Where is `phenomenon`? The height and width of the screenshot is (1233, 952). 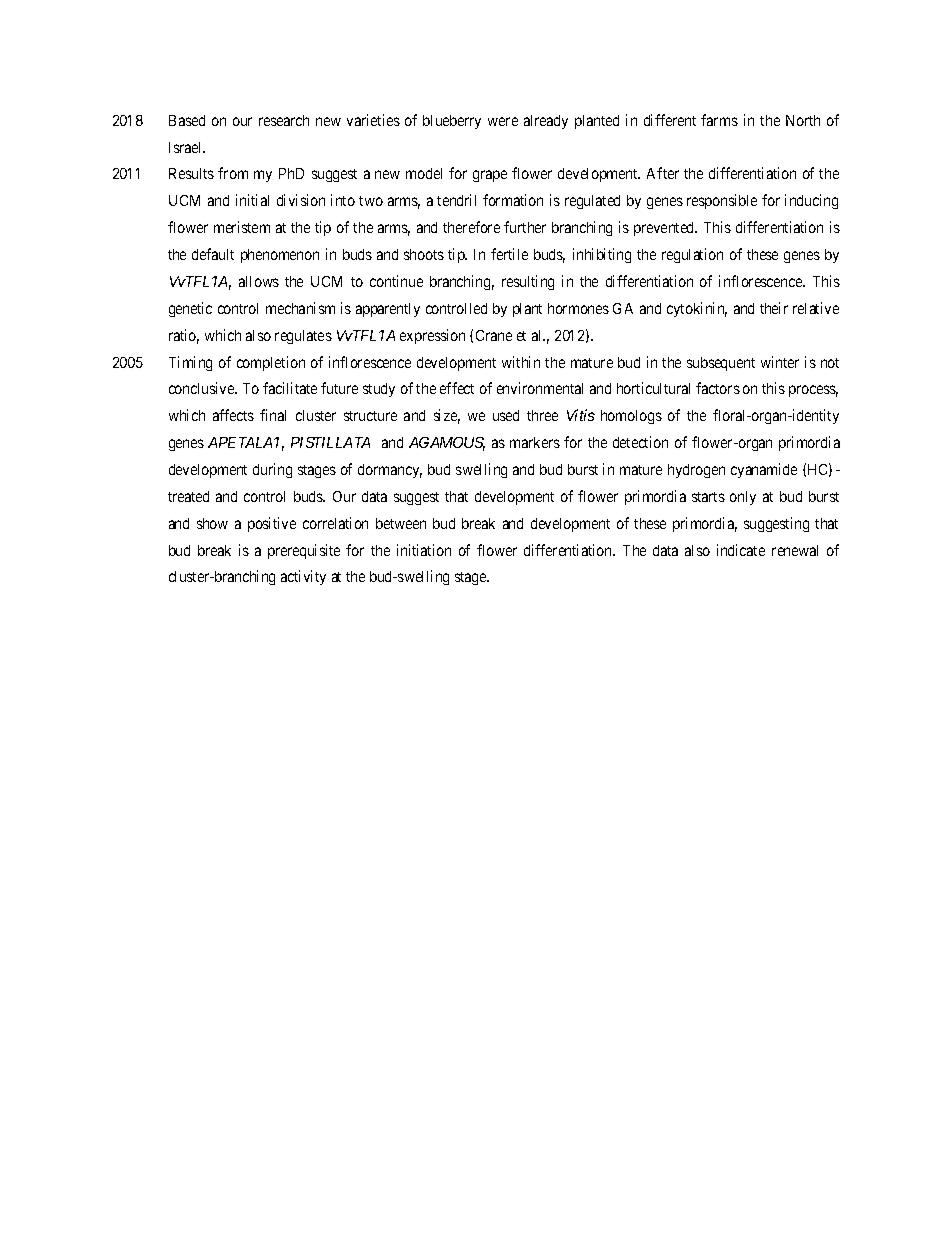 phenomenon is located at coordinates (280, 256).
